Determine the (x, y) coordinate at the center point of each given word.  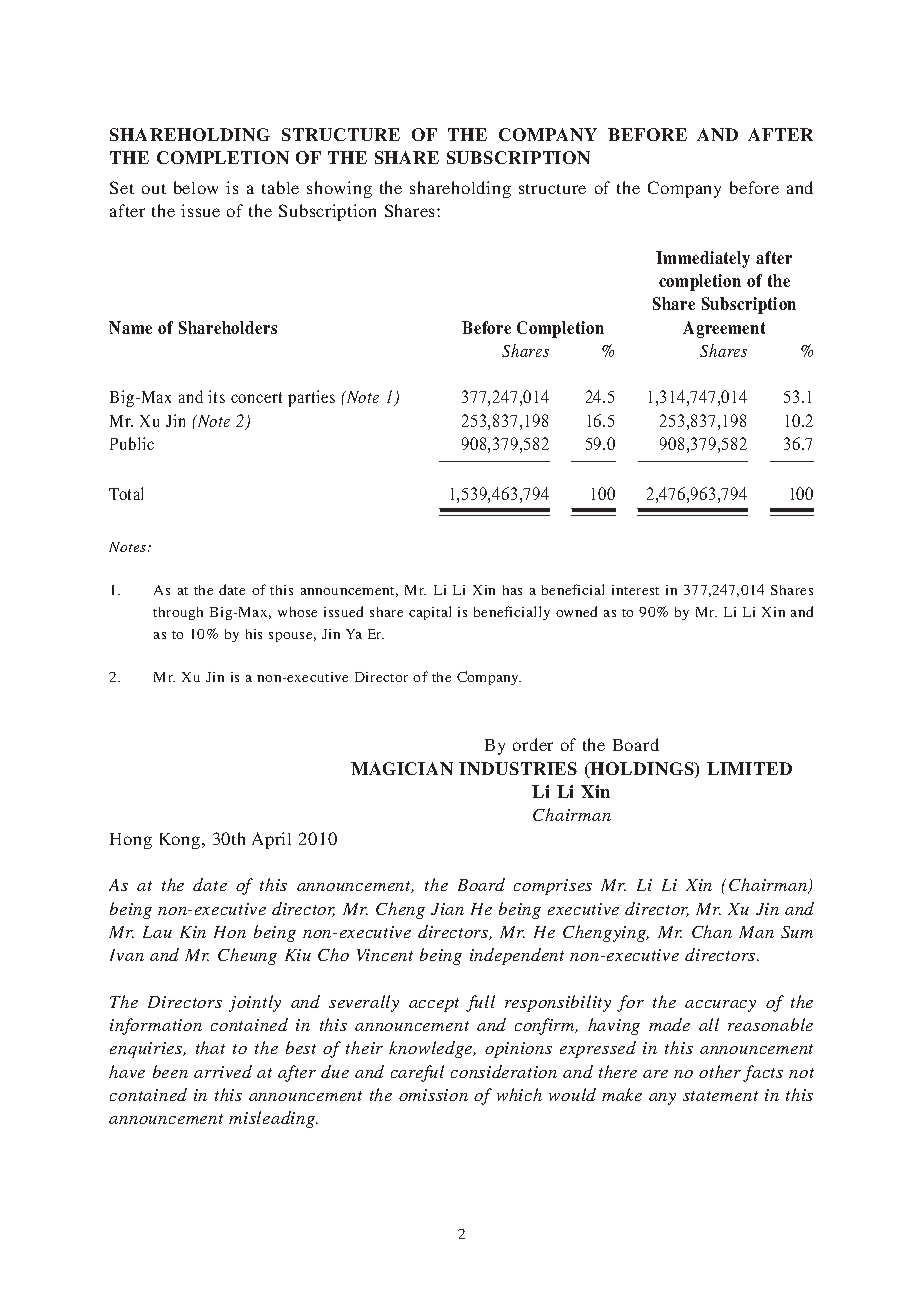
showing (339, 189)
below (196, 187)
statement (720, 1096)
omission (433, 1095)
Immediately (703, 259)
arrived (223, 1071)
